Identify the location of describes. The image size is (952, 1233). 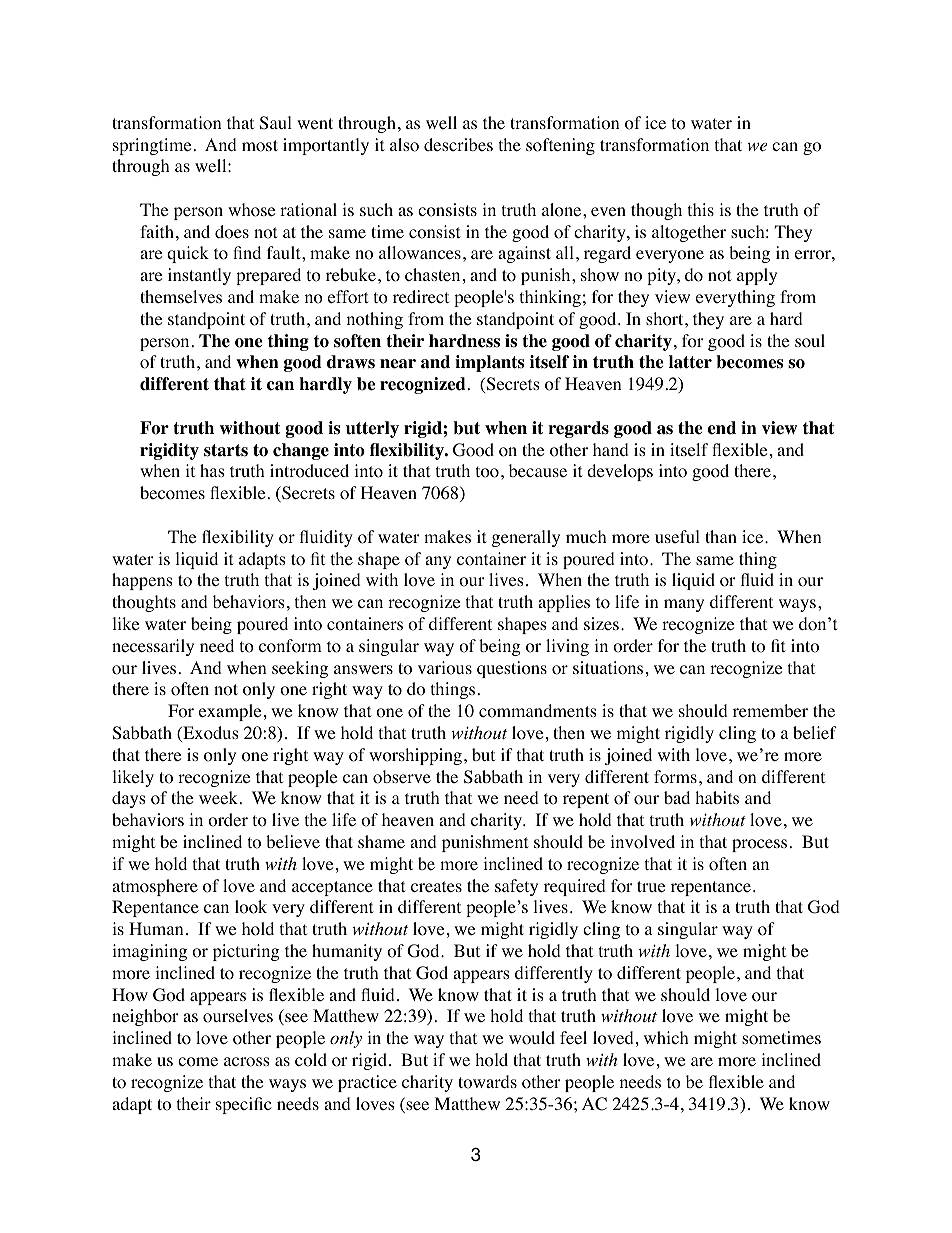
(458, 144).
